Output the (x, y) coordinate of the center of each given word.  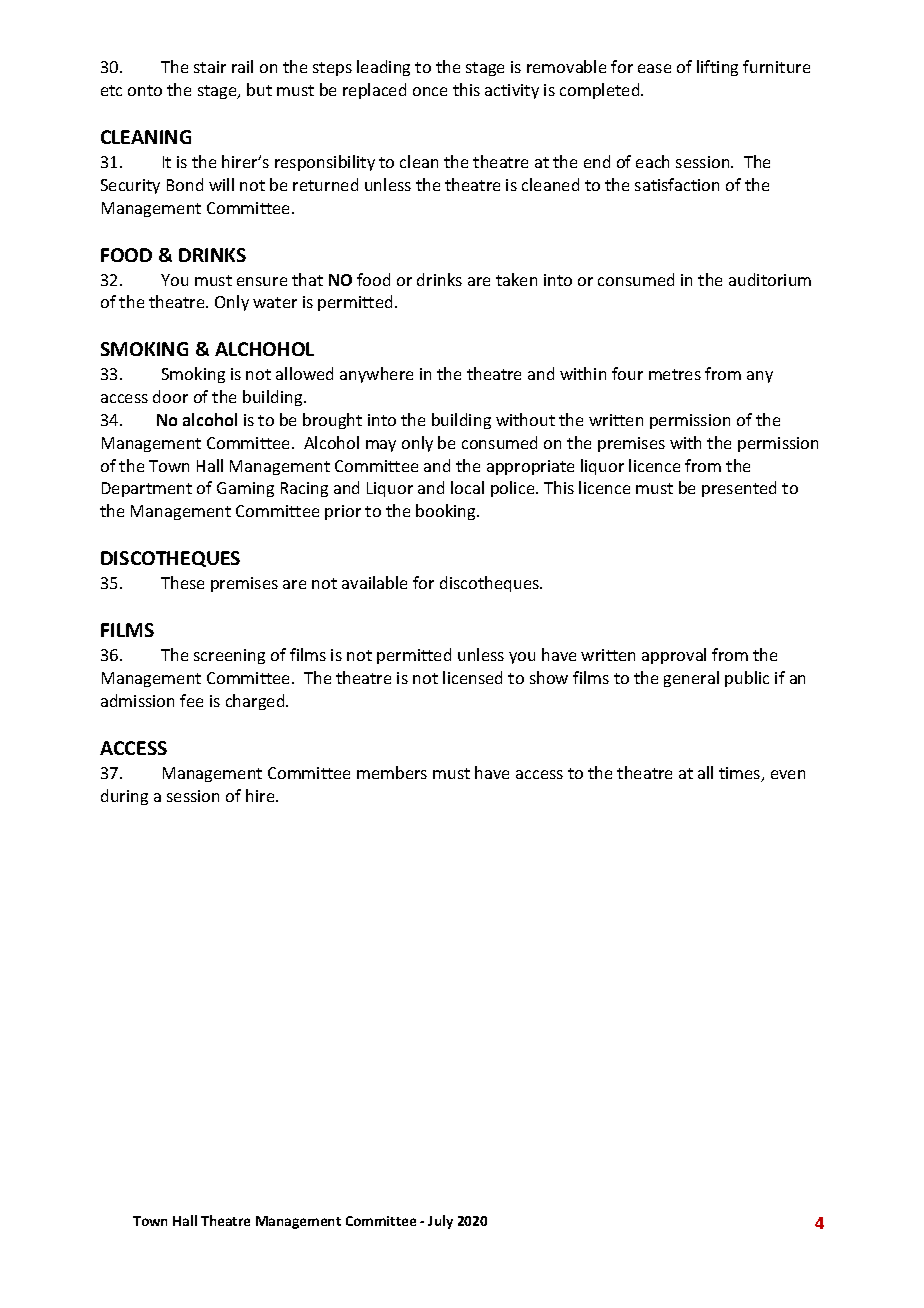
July (440, 1222)
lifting (717, 68)
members (392, 772)
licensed (472, 677)
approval (674, 656)
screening (229, 656)
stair (210, 67)
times (741, 774)
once (430, 91)
